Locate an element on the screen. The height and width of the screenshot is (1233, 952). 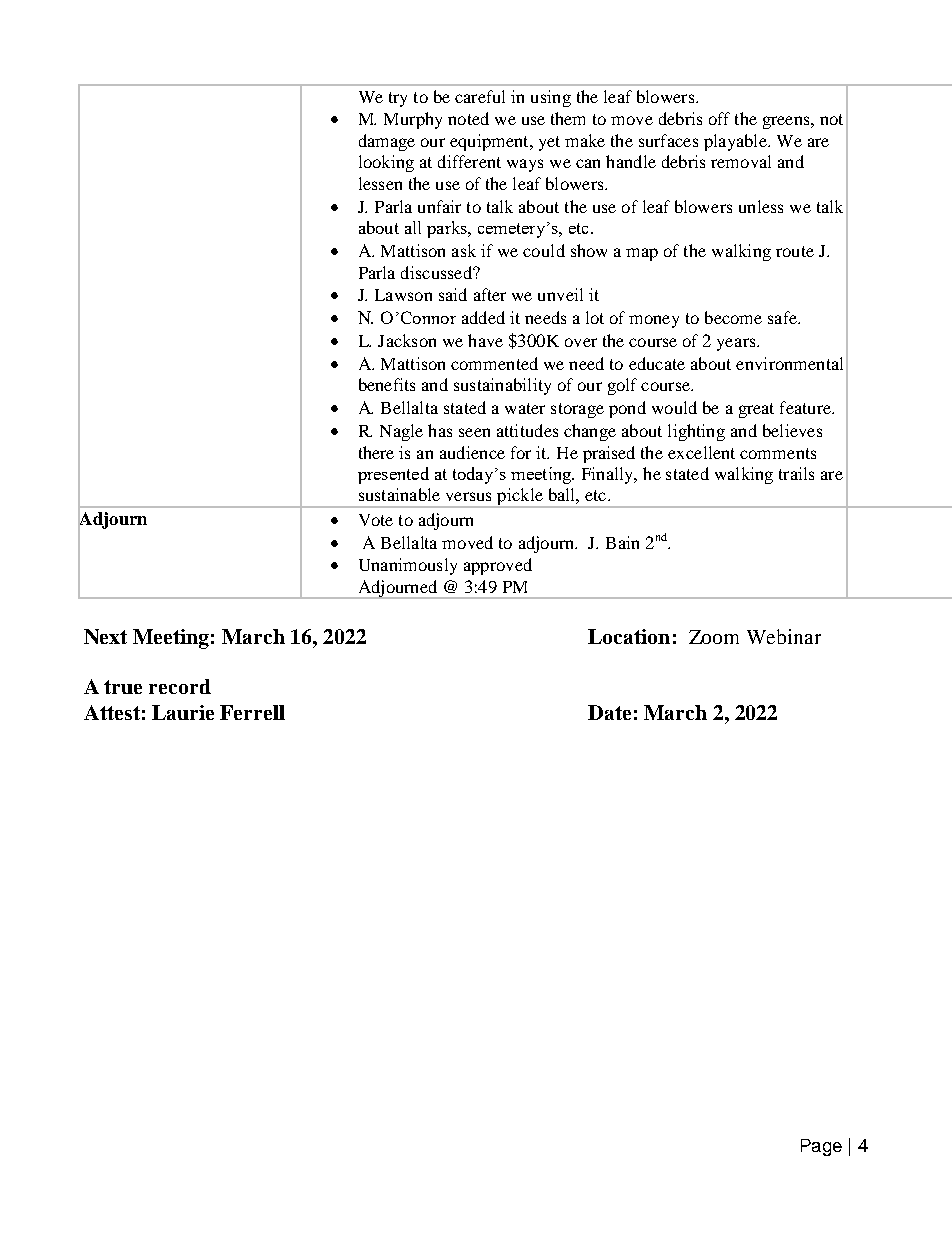
playable is located at coordinates (736, 142).
